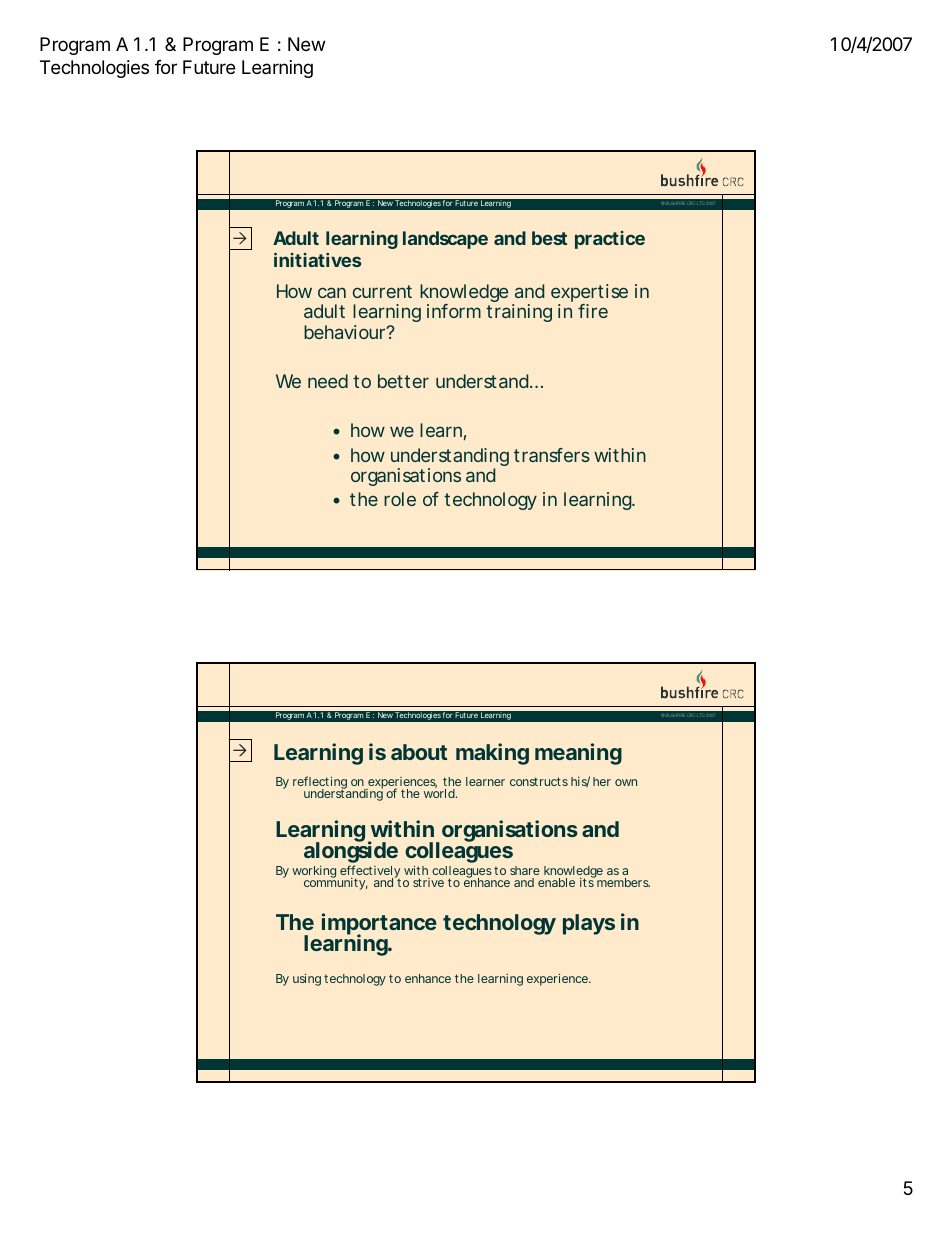 This document has height=1233, width=952. I want to click on reflecting, so click(321, 784).
